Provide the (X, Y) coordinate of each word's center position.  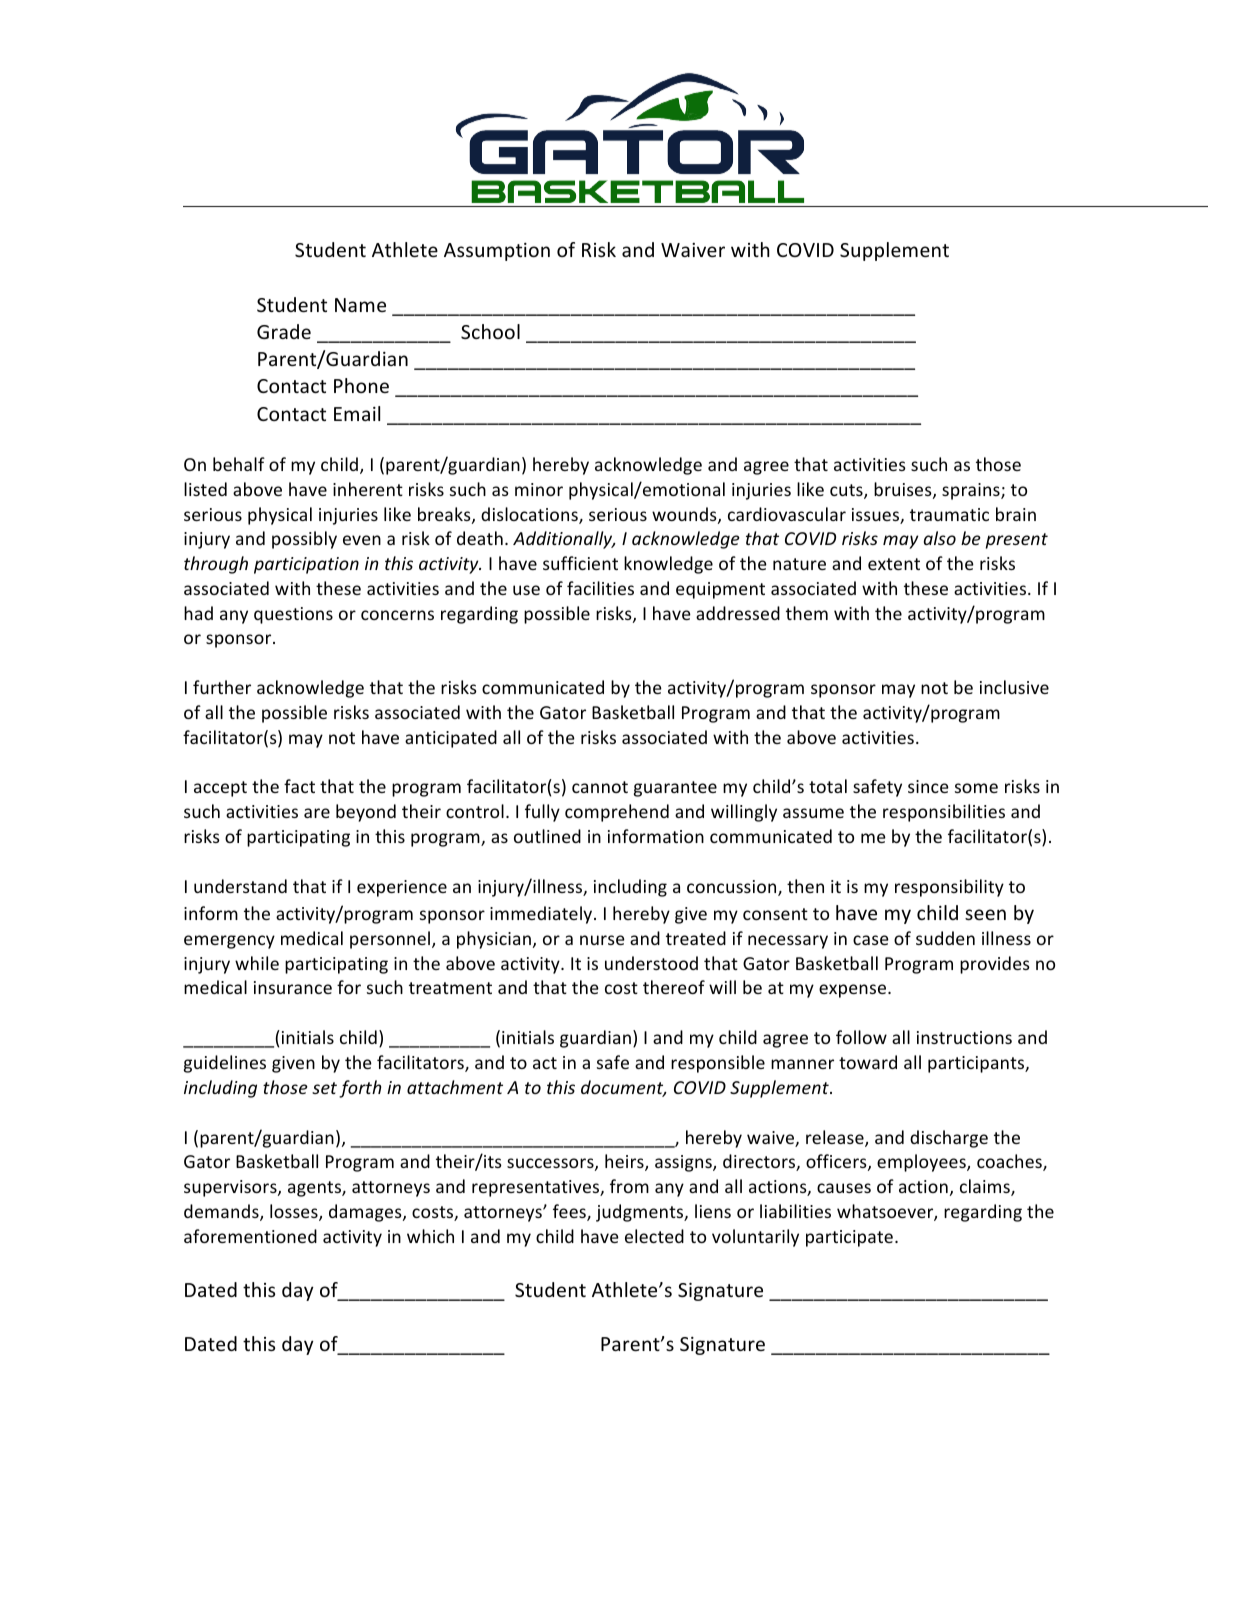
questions (293, 615)
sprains (972, 491)
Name (360, 305)
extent (894, 564)
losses (295, 1212)
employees (922, 1163)
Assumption (497, 252)
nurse (602, 940)
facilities (600, 588)
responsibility (949, 888)
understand (240, 886)
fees (570, 1212)
